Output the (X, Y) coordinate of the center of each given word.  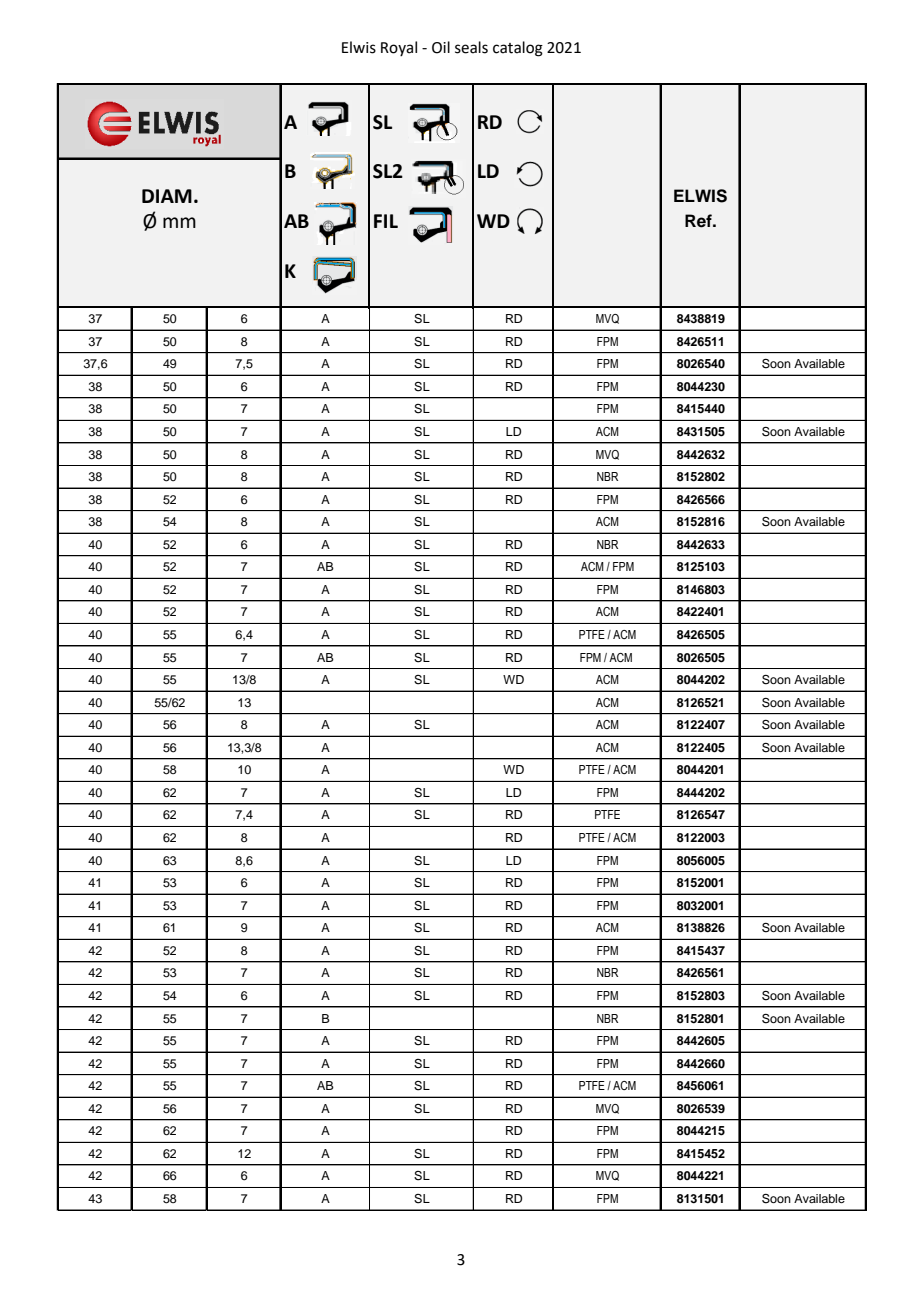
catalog (518, 49)
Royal (399, 48)
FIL (386, 221)
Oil (441, 47)
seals (471, 47)
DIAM (167, 196)
